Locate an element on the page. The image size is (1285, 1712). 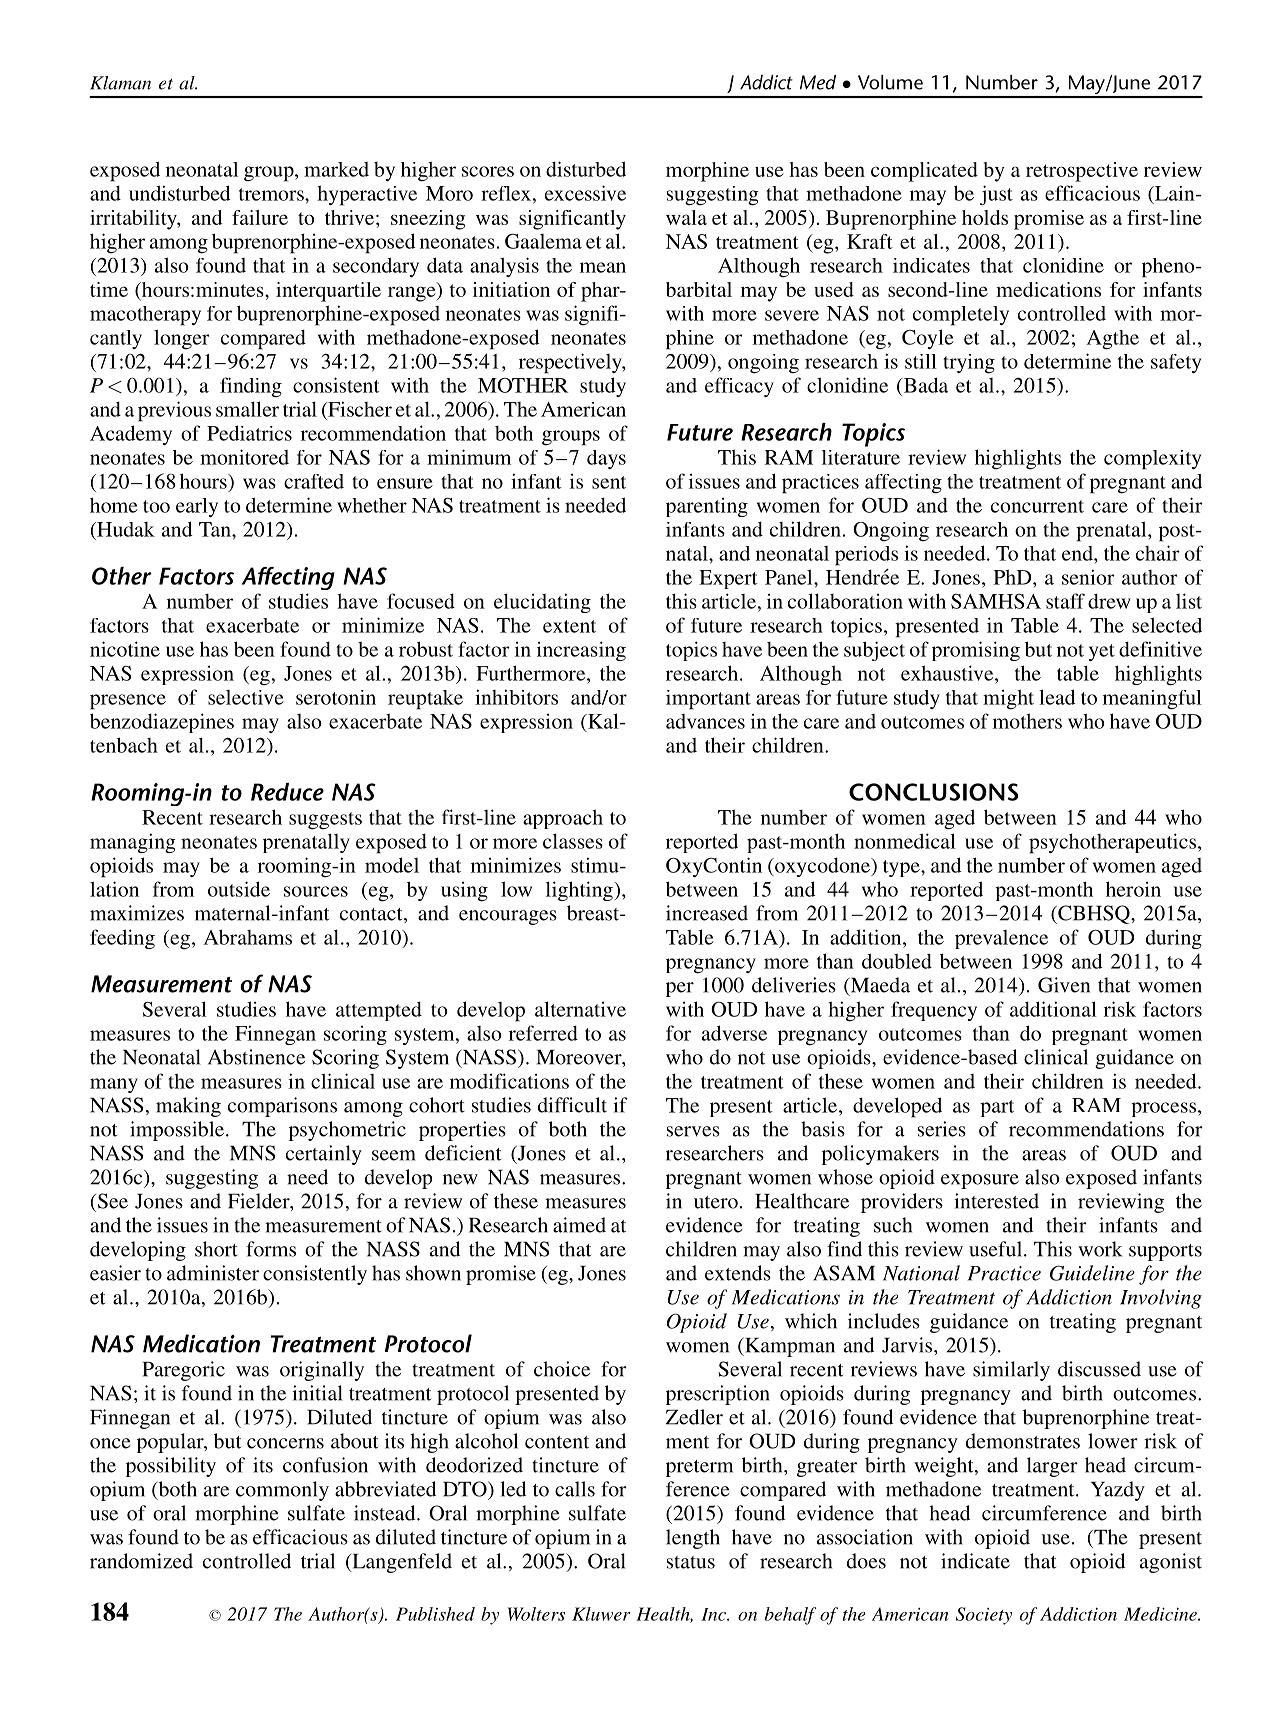
serves is located at coordinates (693, 1131).
